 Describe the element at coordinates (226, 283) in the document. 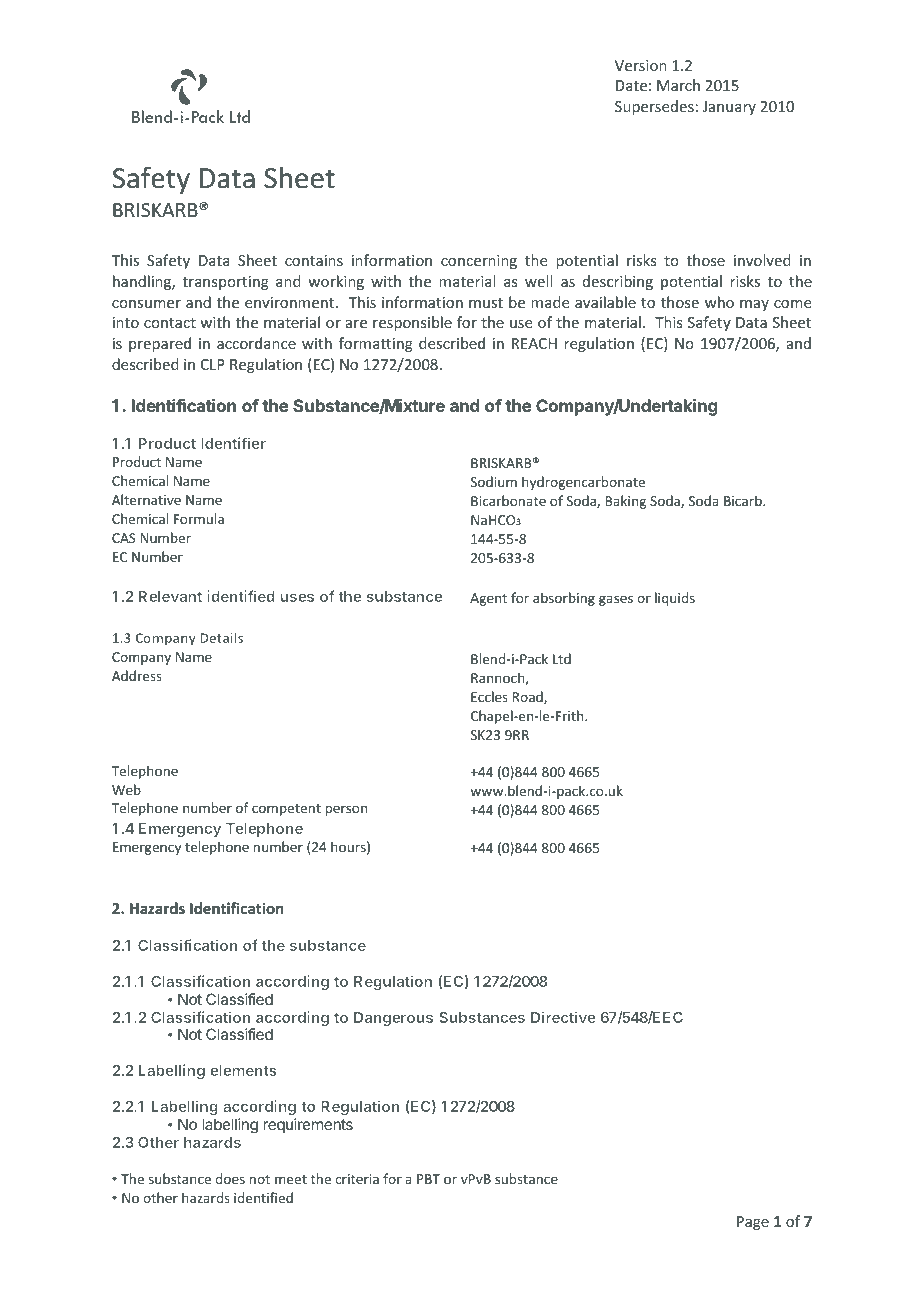

I see `transporting` at that location.
